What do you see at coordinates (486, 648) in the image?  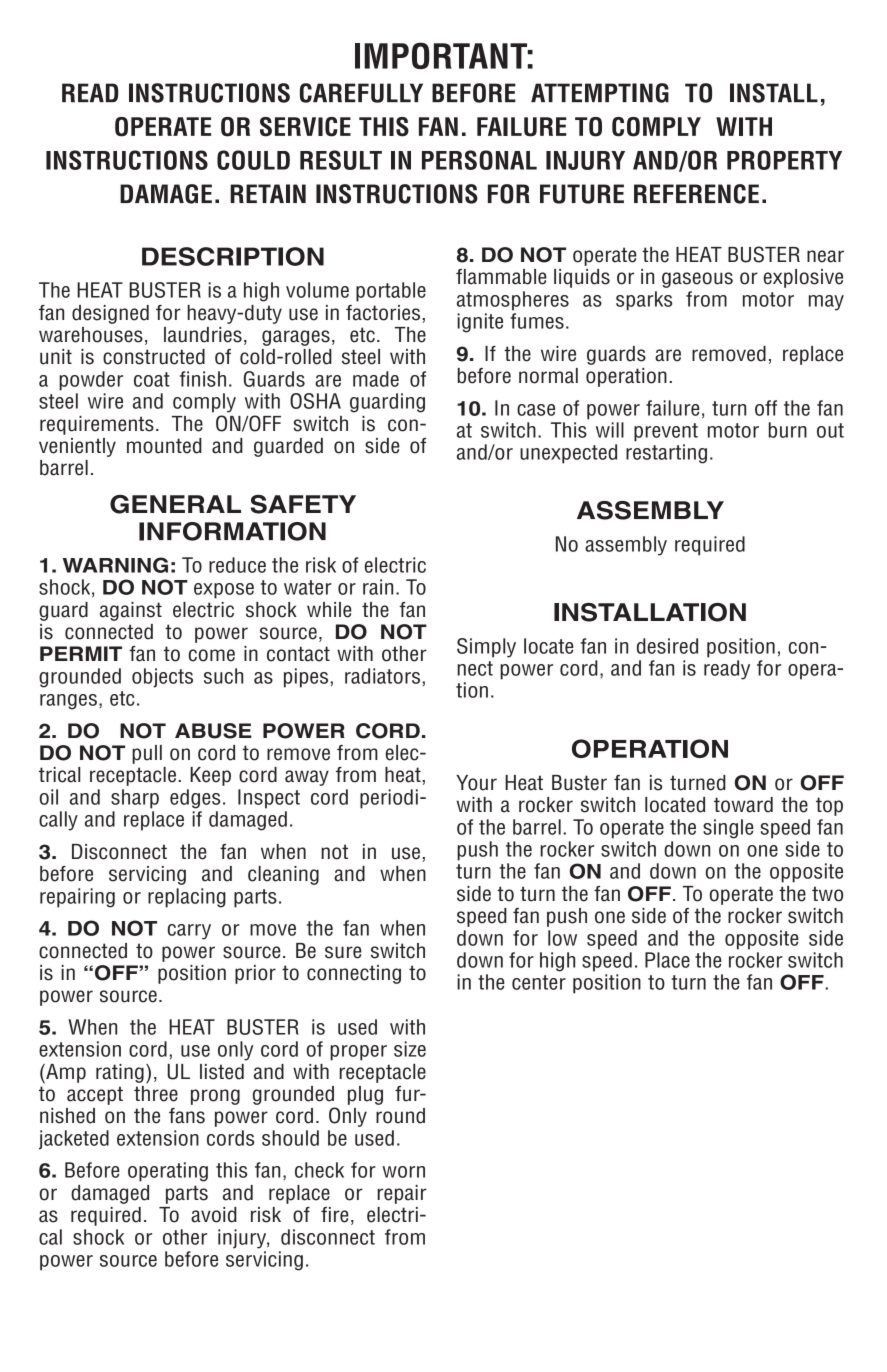 I see `Simply` at bounding box center [486, 648].
